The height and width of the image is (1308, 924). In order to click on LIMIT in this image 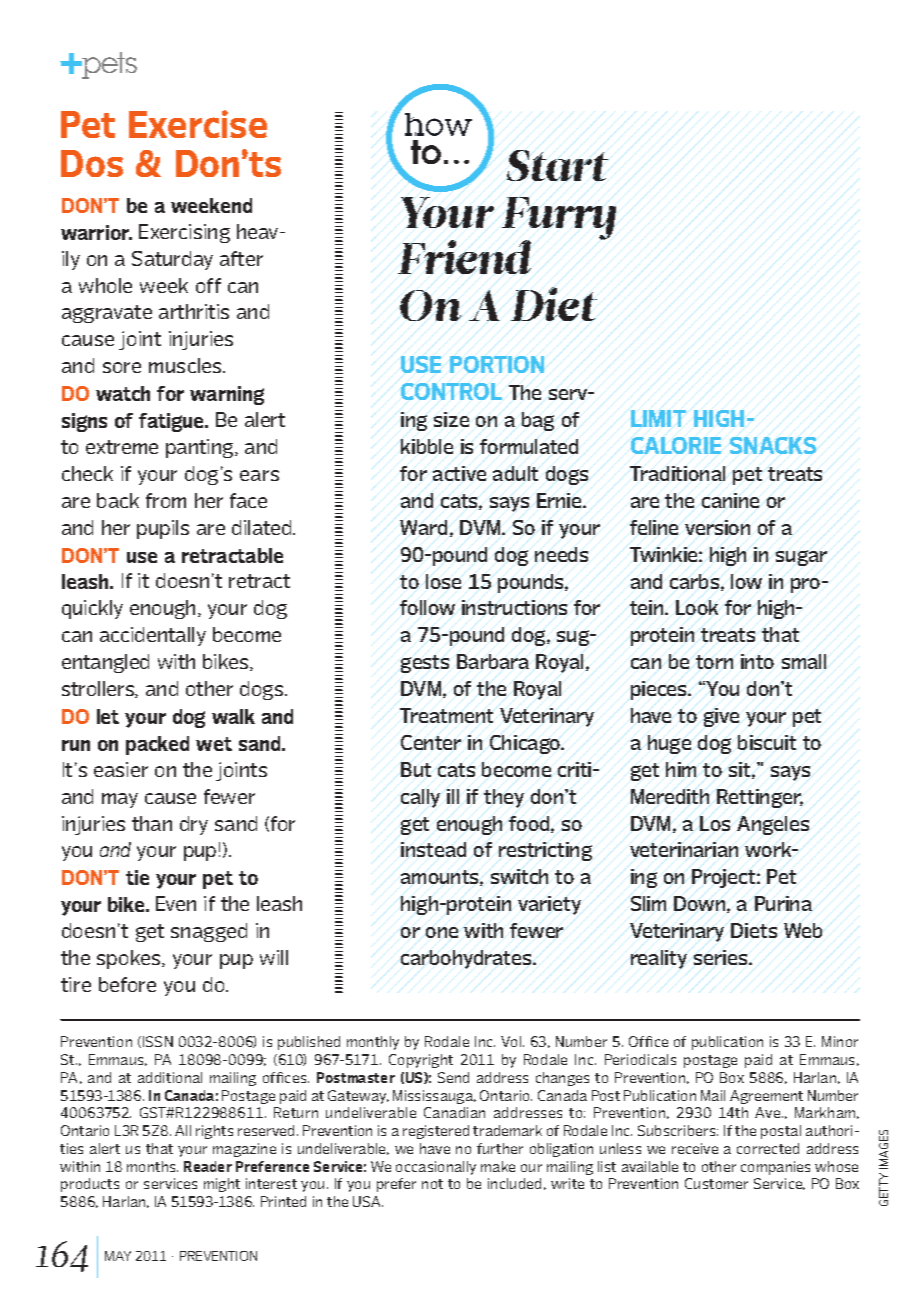, I will do `click(658, 418)`.
